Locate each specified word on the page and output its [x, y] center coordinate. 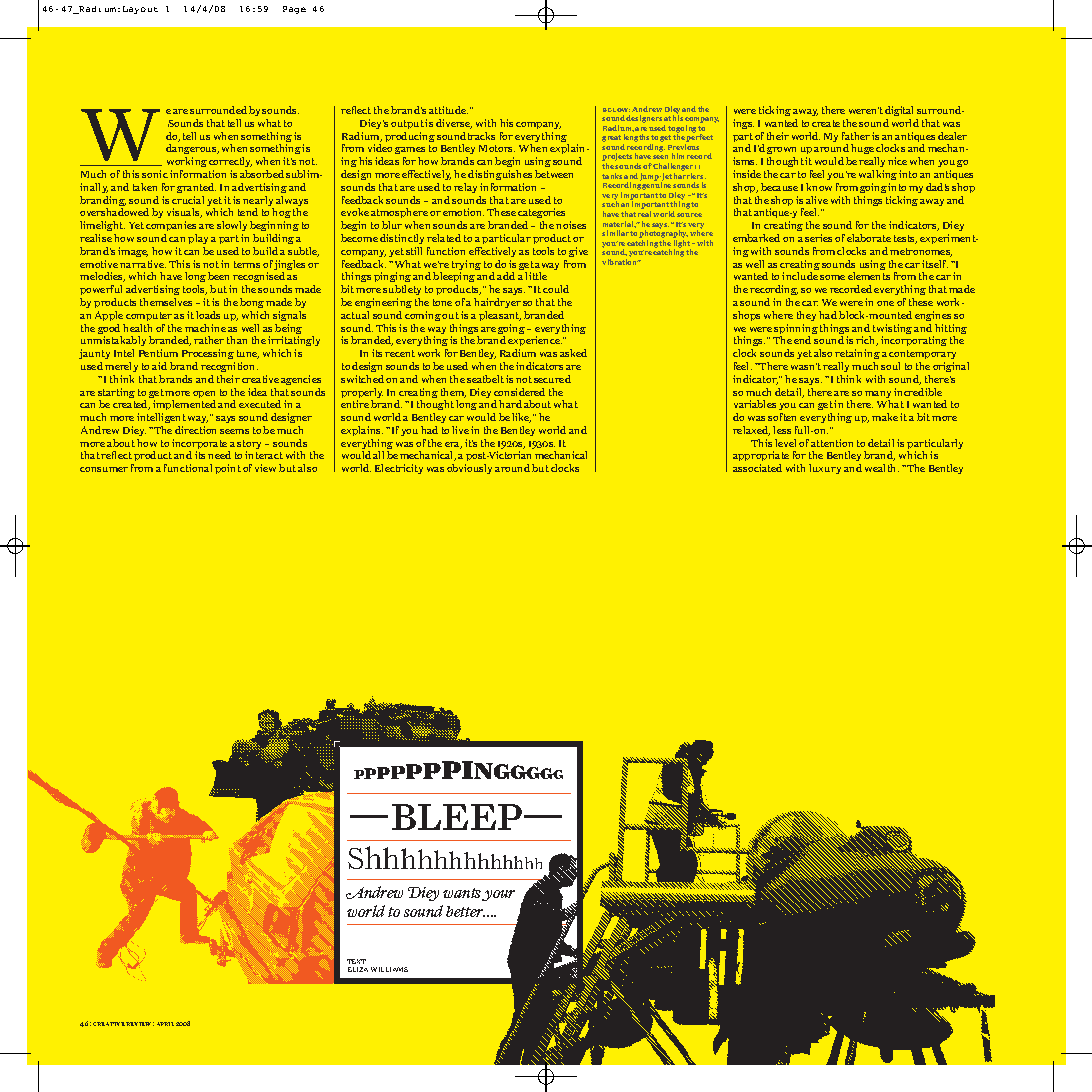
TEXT [356, 961]
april [165, 1024]
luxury [825, 469]
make [885, 417]
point [228, 469]
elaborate [869, 238]
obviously [469, 469]
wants [463, 894]
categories [541, 213]
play [198, 239]
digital [899, 111]
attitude [448, 110]
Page [294, 10]
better [465, 911]
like [521, 418]
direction [195, 430]
